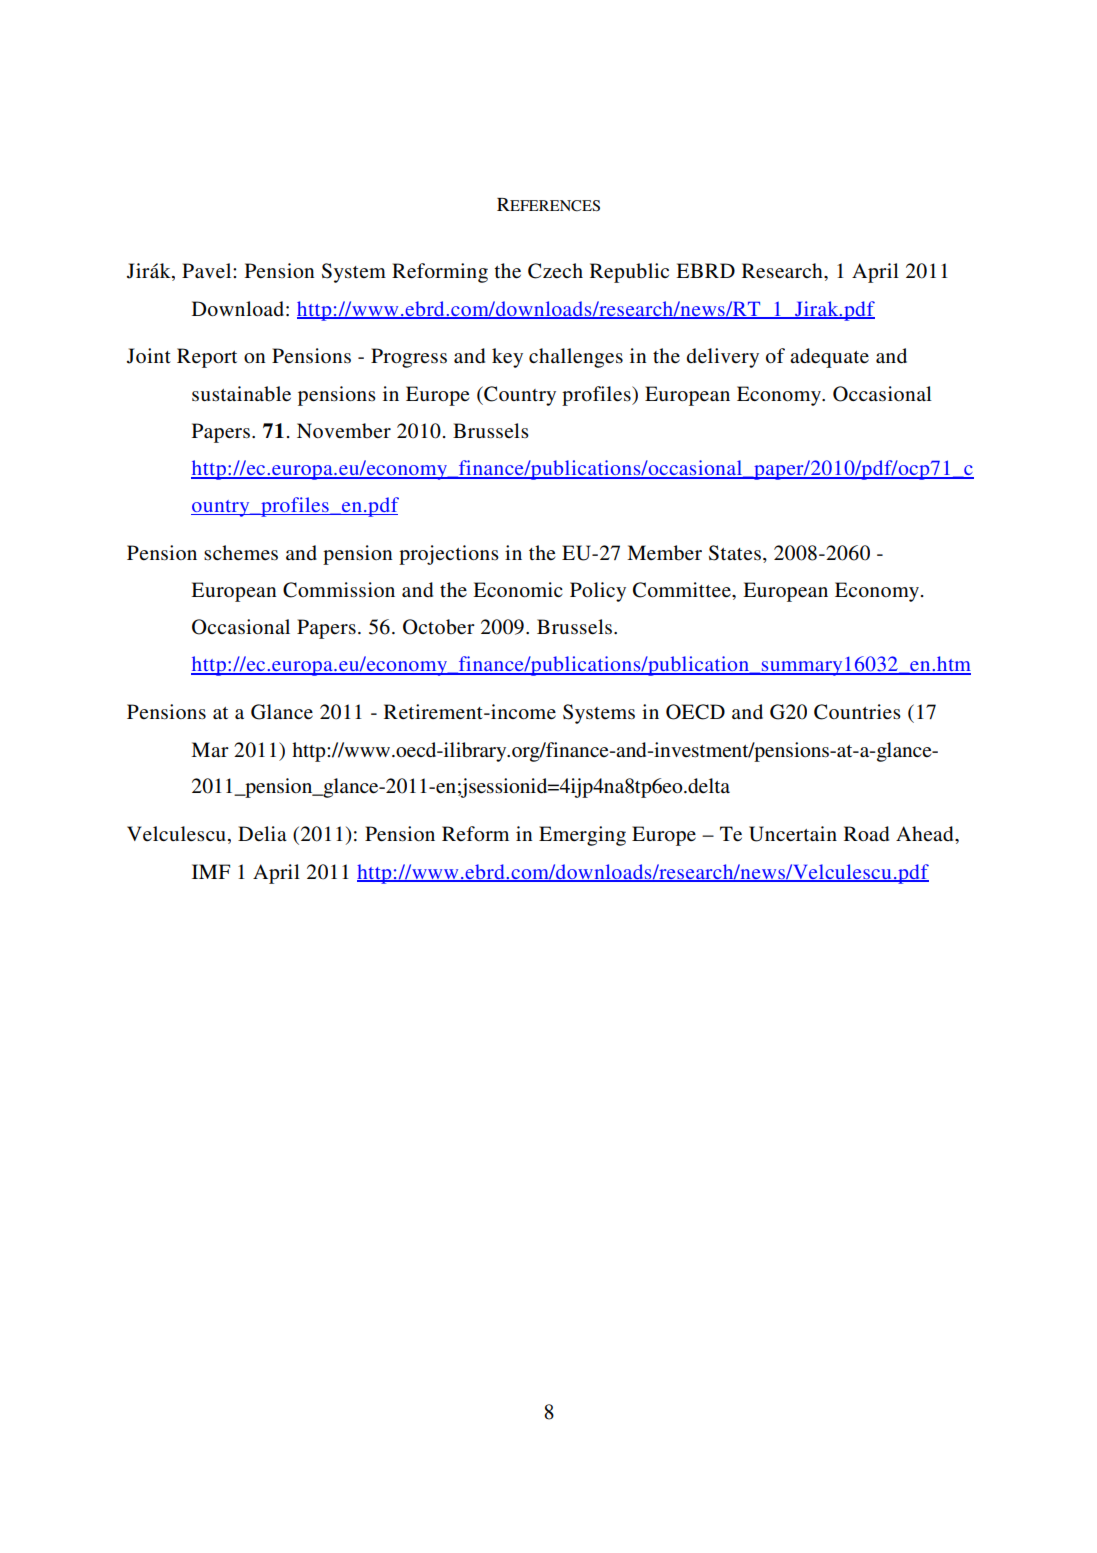  What do you see at coordinates (262, 834) in the screenshot?
I see `Delia` at bounding box center [262, 834].
